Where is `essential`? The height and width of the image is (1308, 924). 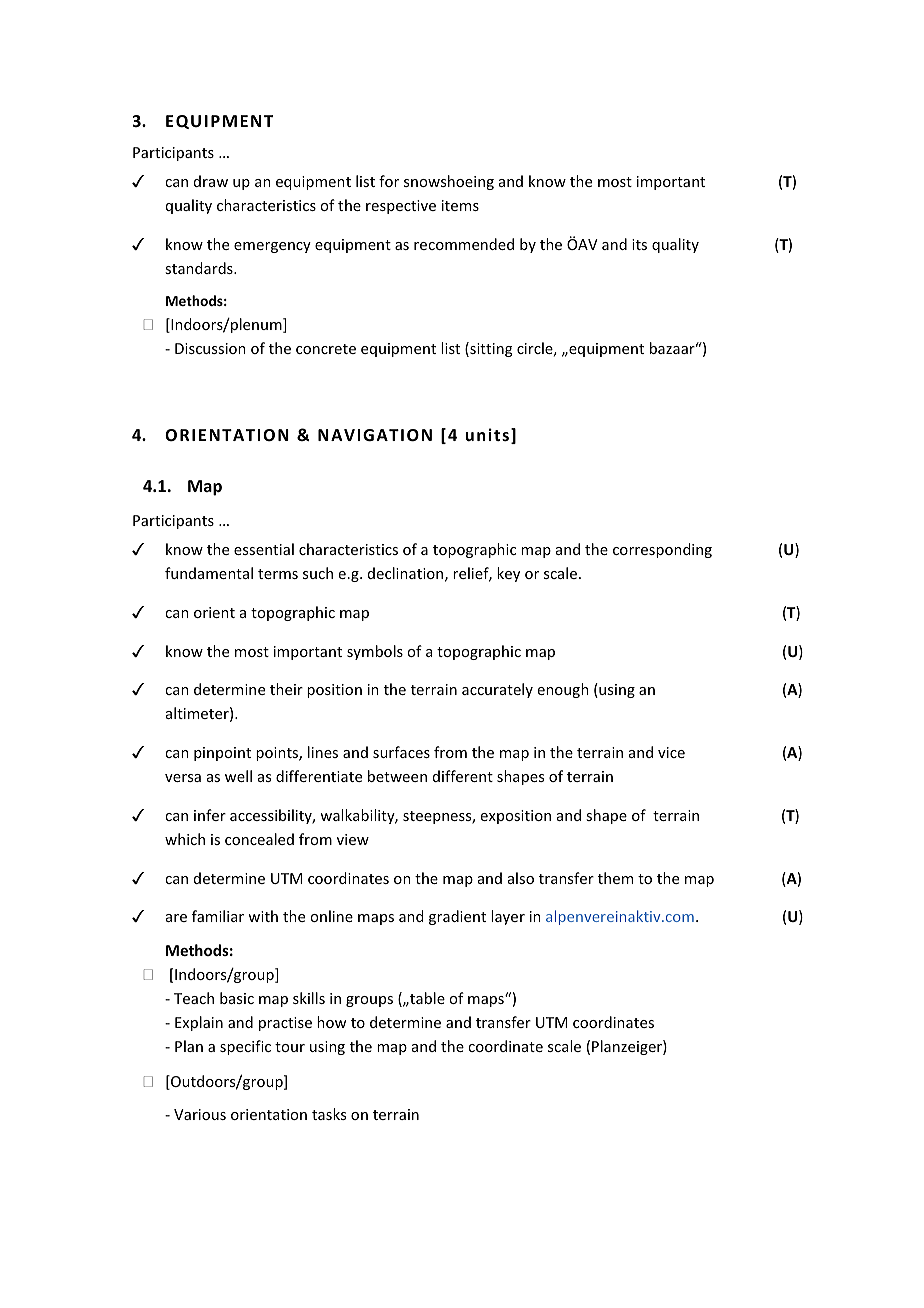
essential is located at coordinates (264, 549).
